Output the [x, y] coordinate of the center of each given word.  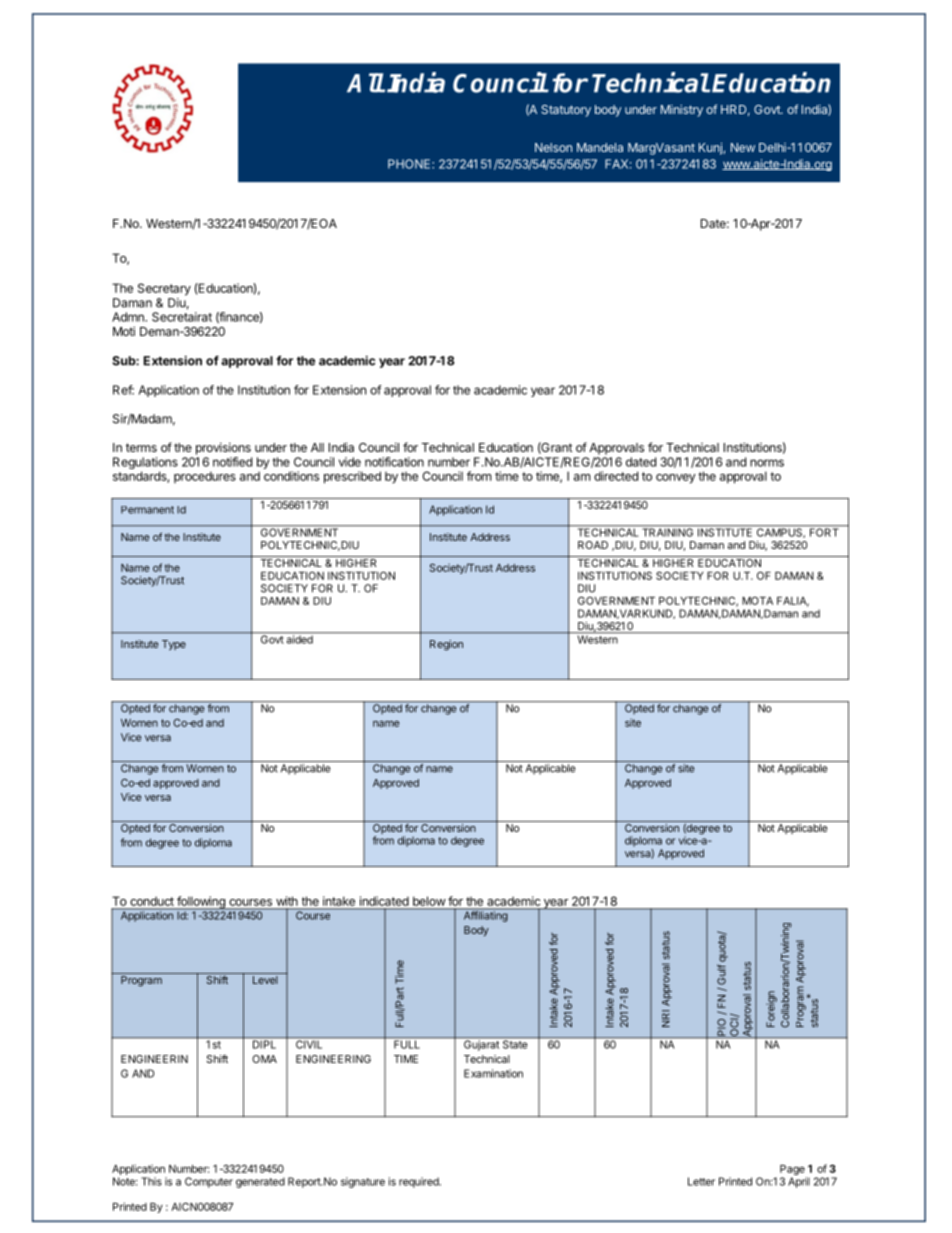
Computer [209, 1182]
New [743, 147]
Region [446, 645]
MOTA [757, 600]
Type [174, 645]
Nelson [553, 147]
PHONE [410, 164]
